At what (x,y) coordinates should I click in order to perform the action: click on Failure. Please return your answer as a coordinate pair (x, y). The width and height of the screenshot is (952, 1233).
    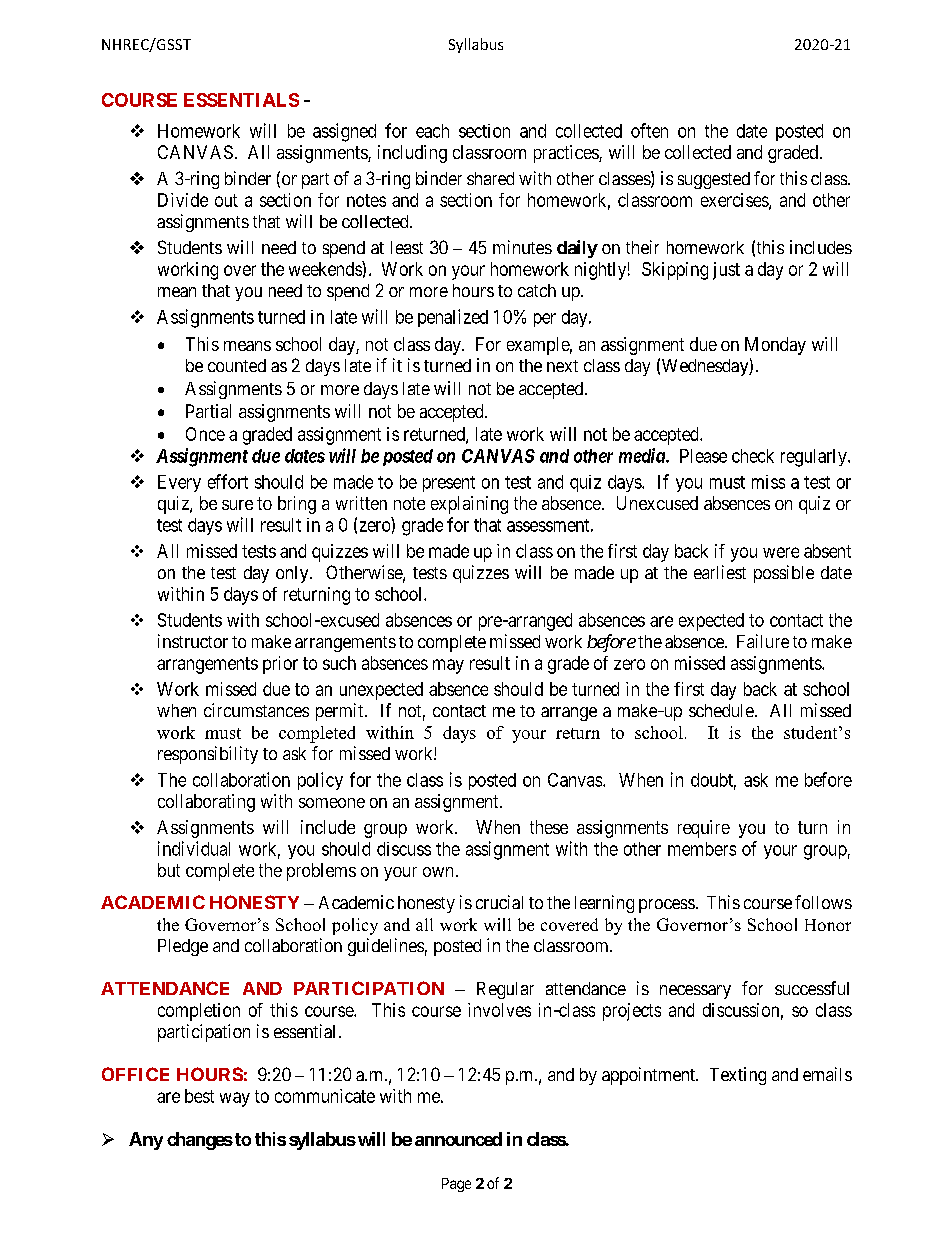
    Looking at the image, I should click on (763, 641).
